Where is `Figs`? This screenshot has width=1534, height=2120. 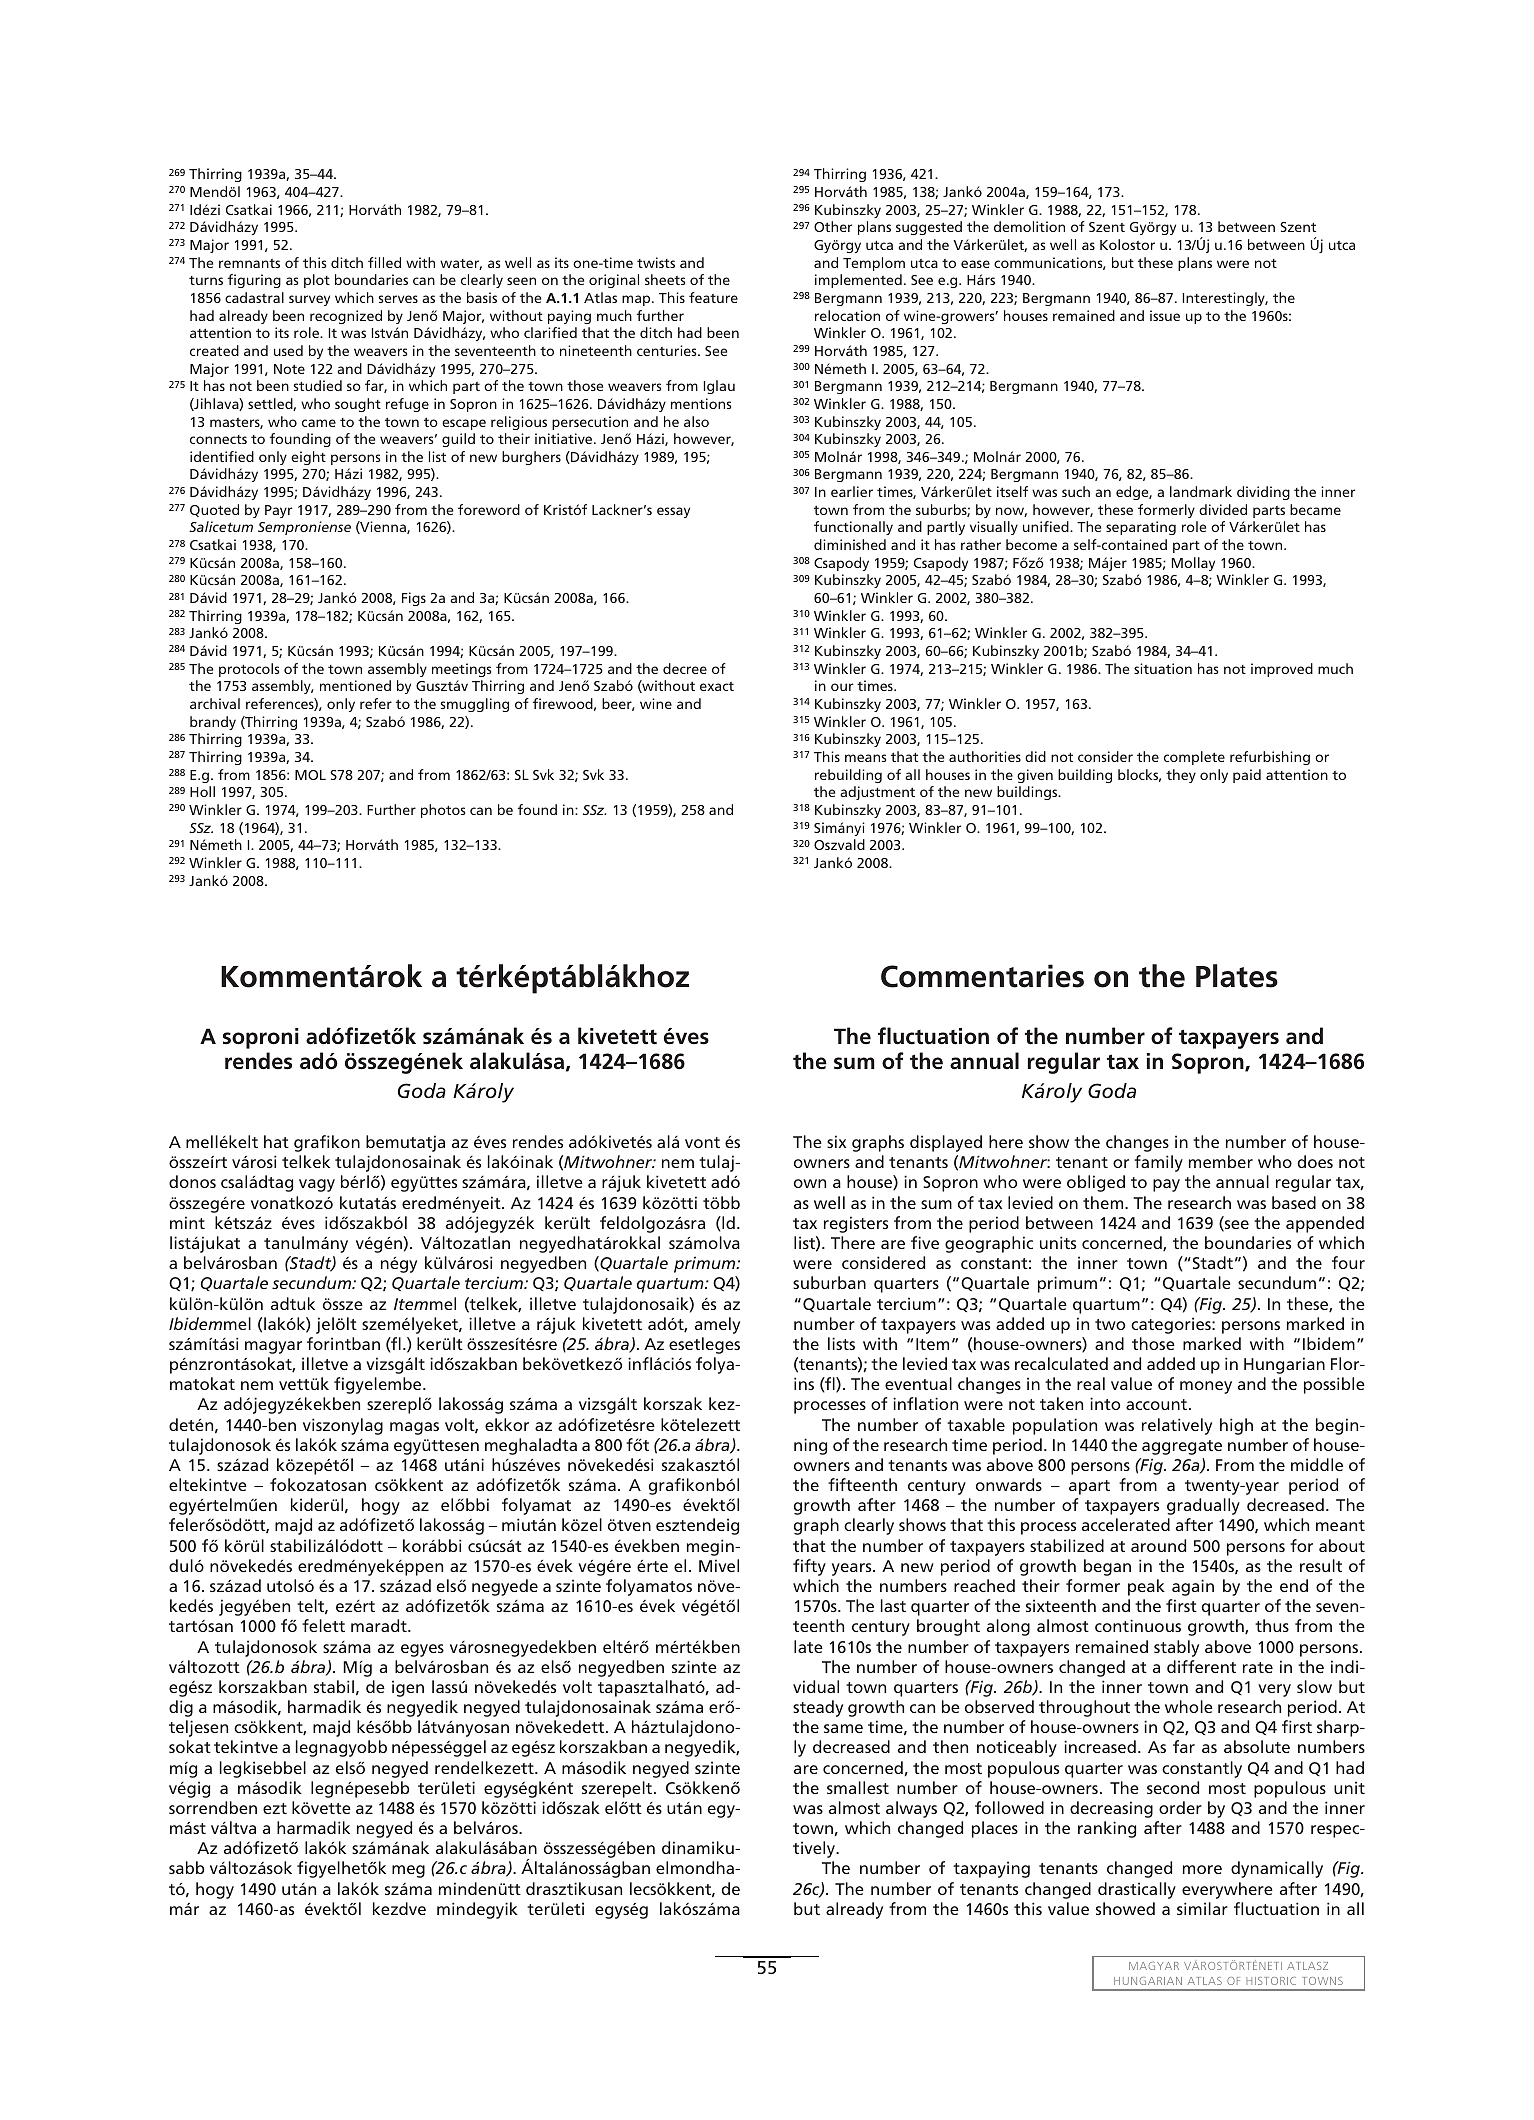 Figs is located at coordinates (414, 599).
